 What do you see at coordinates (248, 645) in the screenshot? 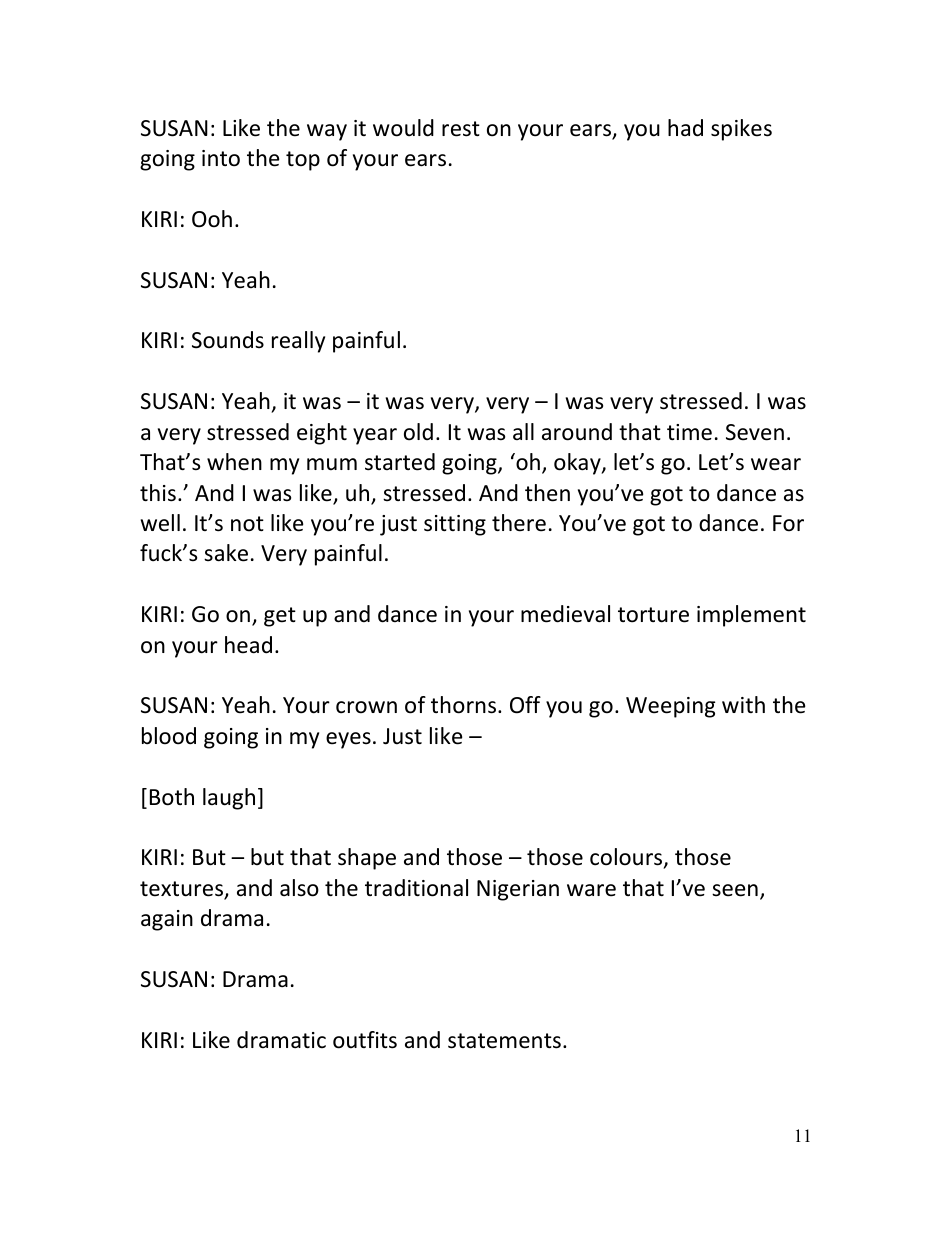
I see `head` at bounding box center [248, 645].
